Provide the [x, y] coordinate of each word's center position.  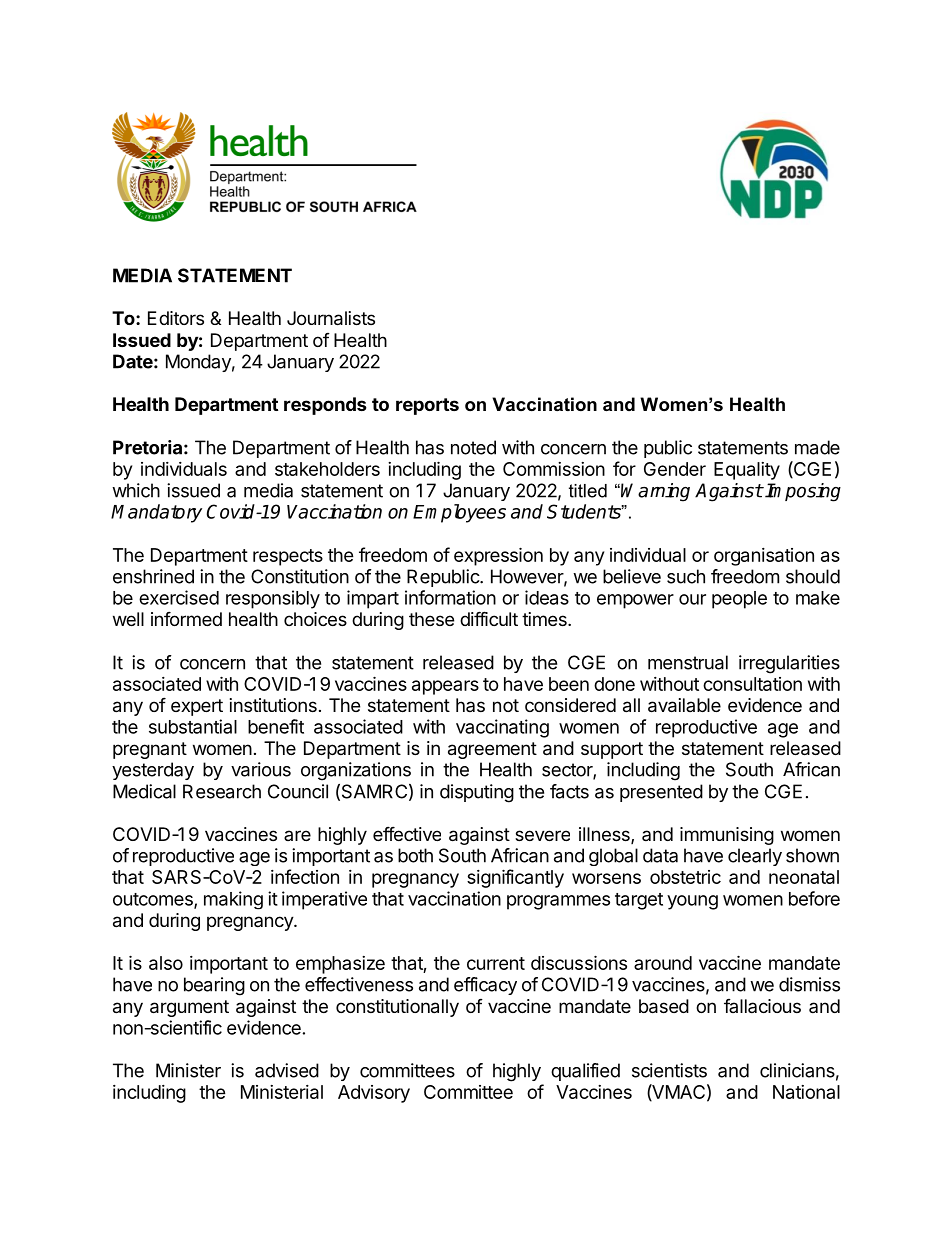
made [817, 447]
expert [197, 707]
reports [427, 406]
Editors [176, 318]
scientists [669, 1070]
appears [445, 687]
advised [287, 1070]
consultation [752, 684]
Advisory [374, 1094]
